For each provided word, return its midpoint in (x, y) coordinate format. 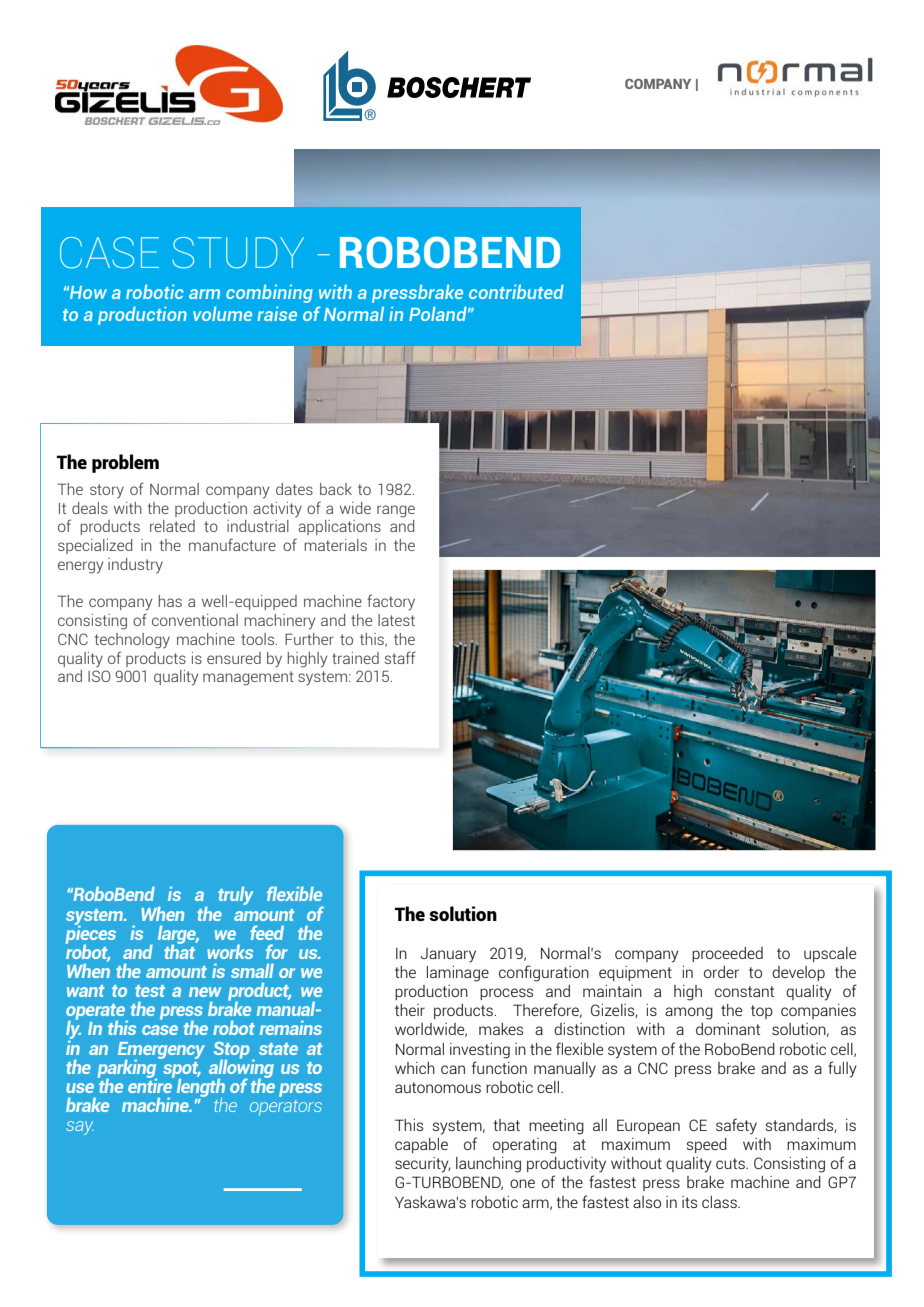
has (170, 601)
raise (277, 313)
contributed (516, 291)
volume (222, 313)
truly (236, 896)
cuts (731, 1163)
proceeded (727, 954)
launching (488, 1165)
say (80, 1128)
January (448, 955)
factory (391, 602)
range (396, 511)
